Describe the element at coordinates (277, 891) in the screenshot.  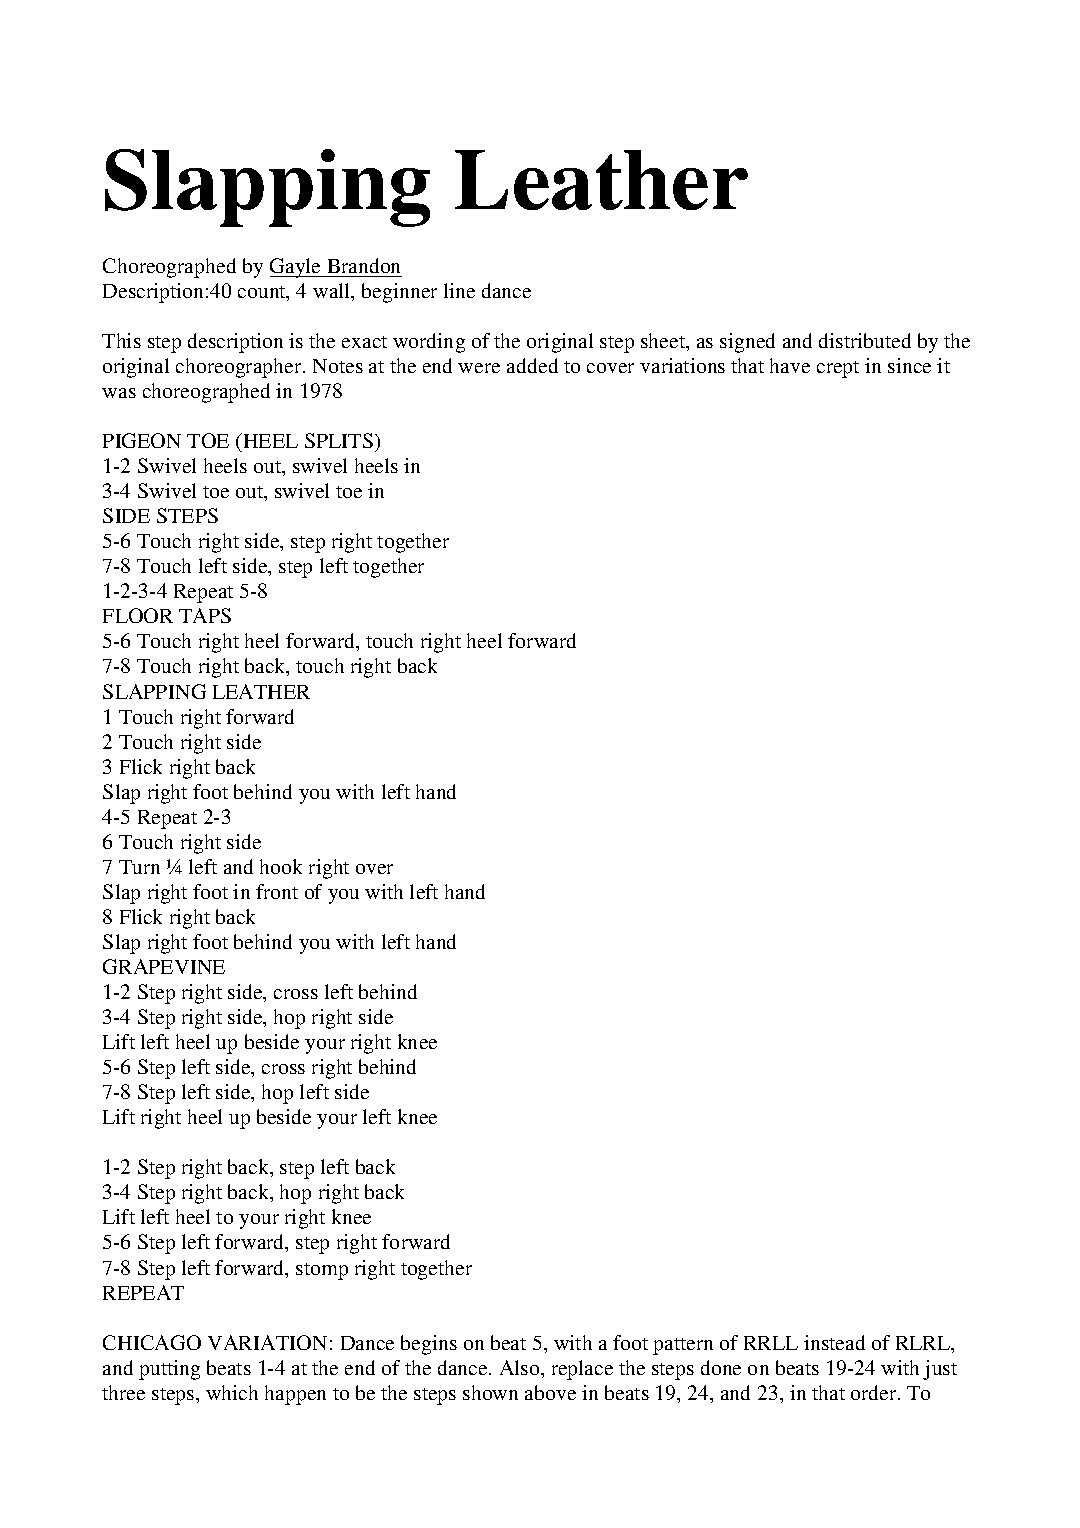
I see `front` at that location.
